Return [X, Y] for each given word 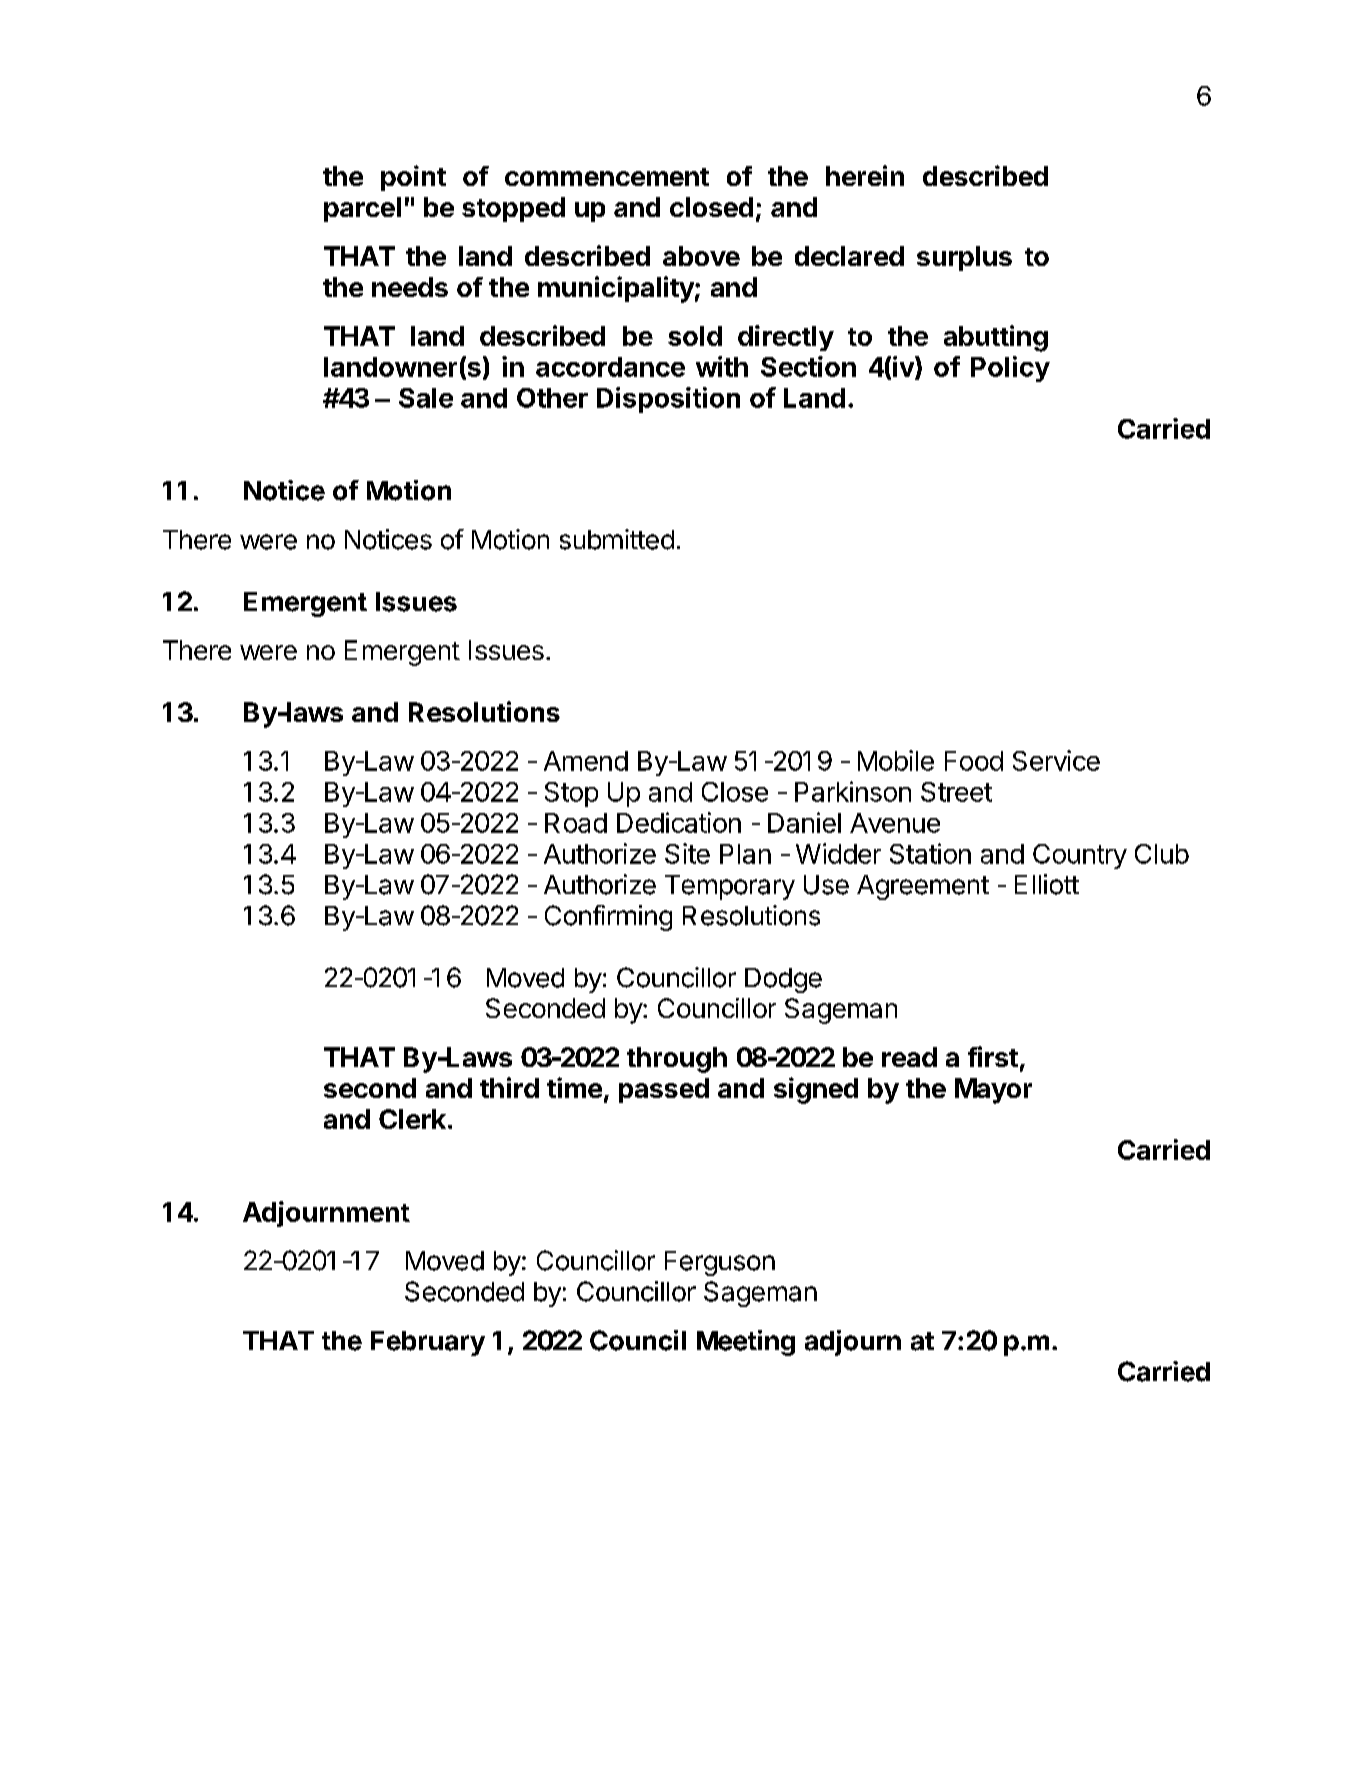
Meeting [746, 1343]
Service [1056, 760]
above [701, 256]
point [413, 178]
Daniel [804, 822]
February [428, 1343]
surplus [964, 258]
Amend [586, 761]
